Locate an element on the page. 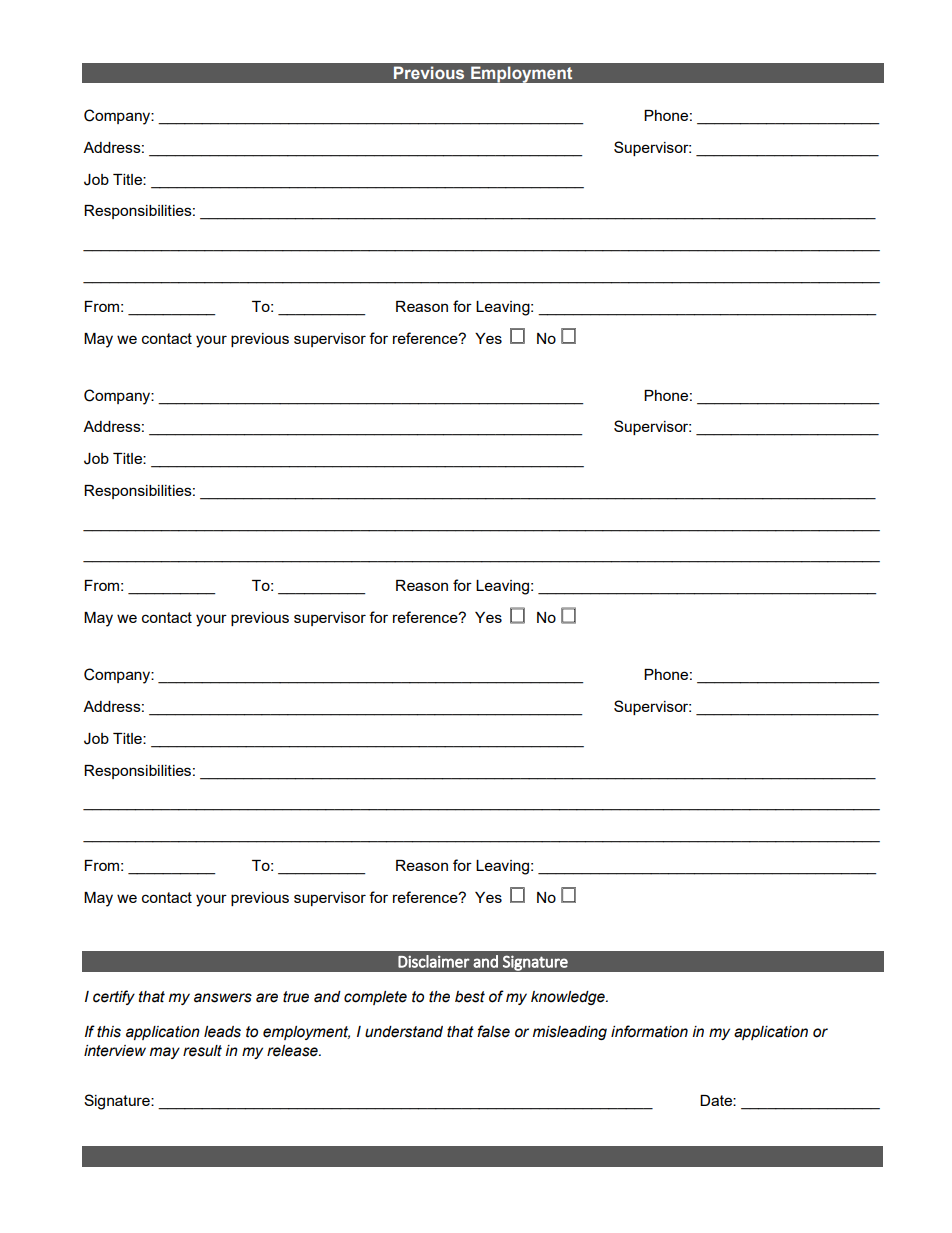 The height and width of the page is (1233, 952). leads is located at coordinates (222, 1032).
